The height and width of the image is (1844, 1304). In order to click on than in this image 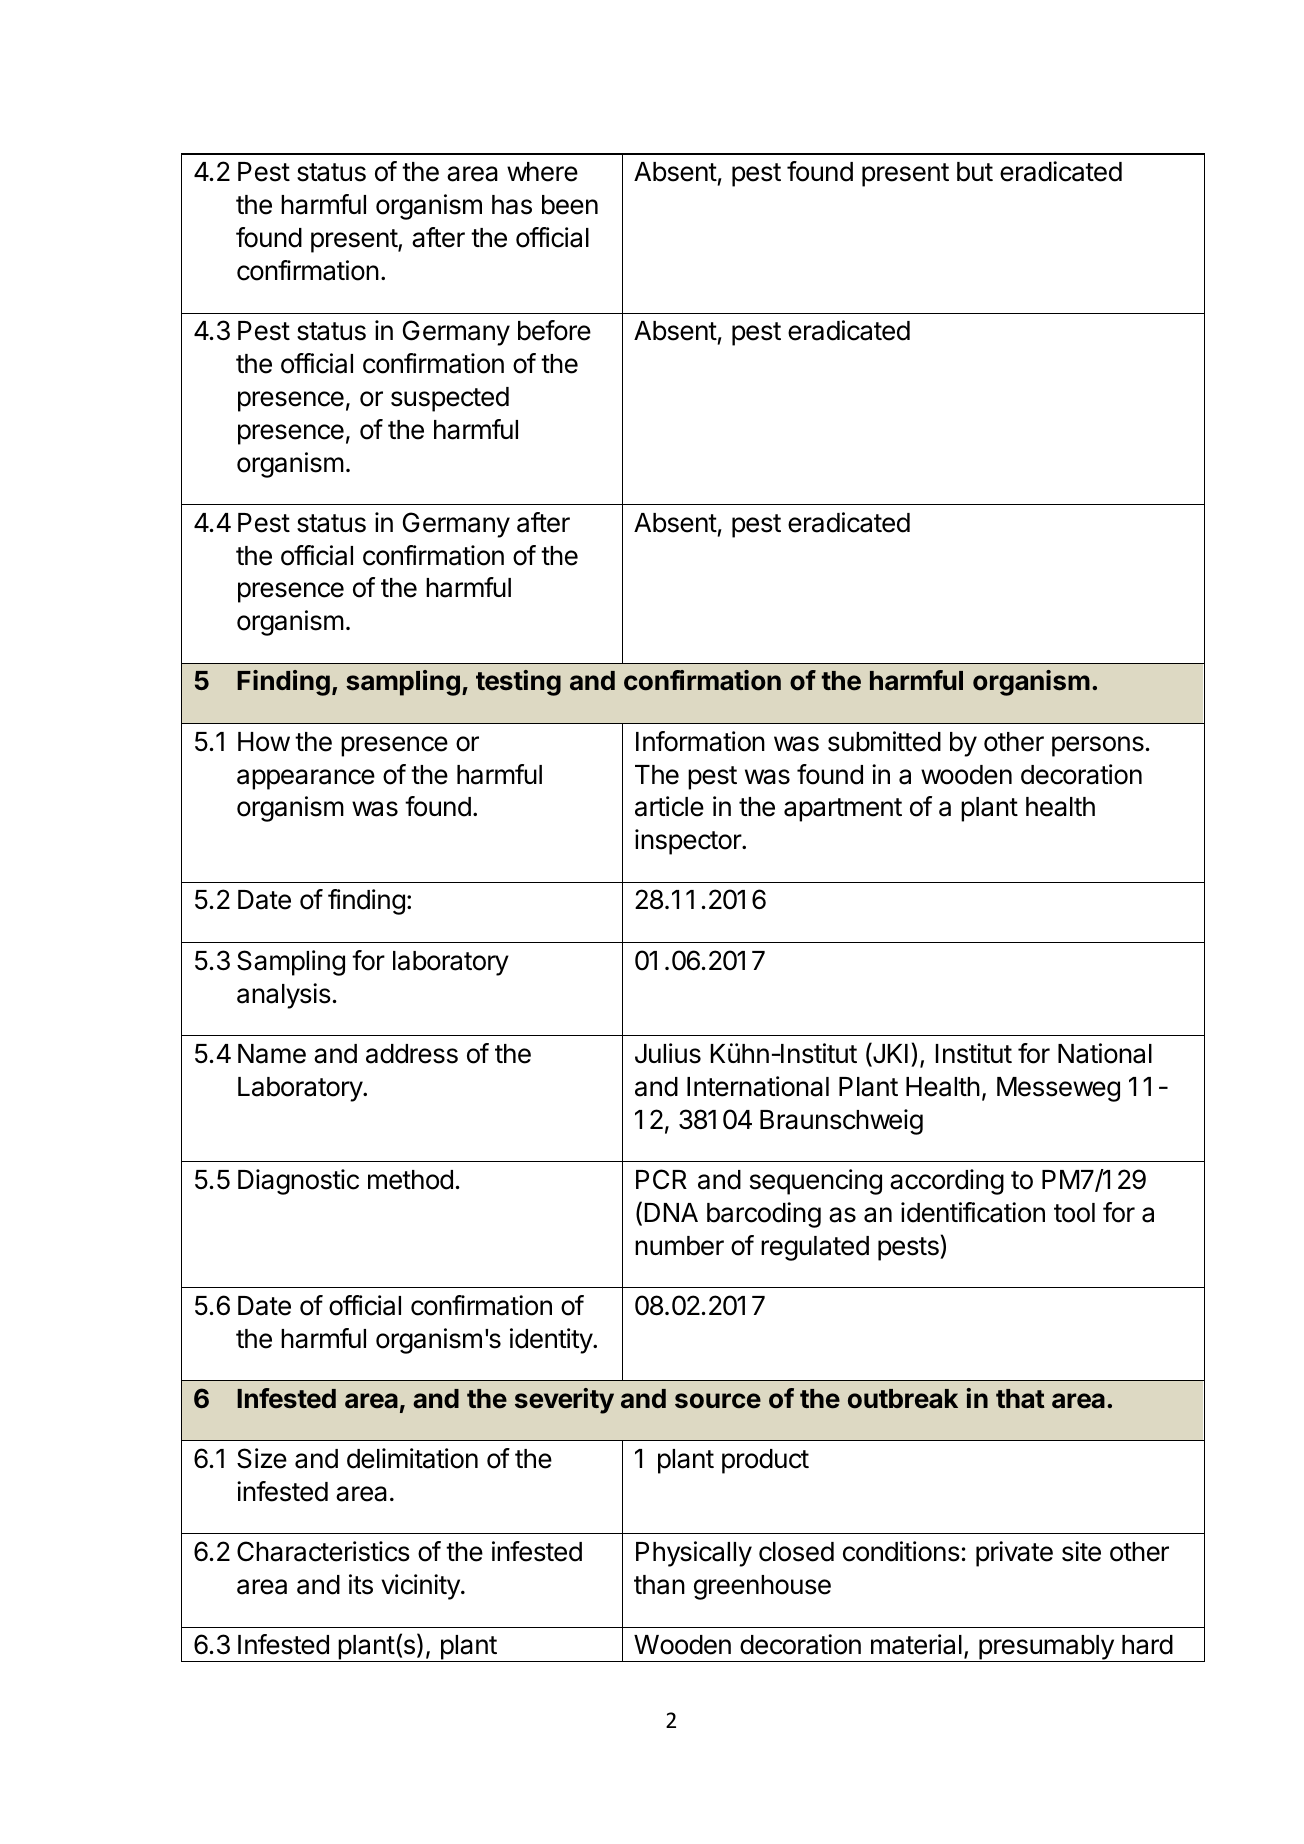, I will do `click(659, 1585)`.
